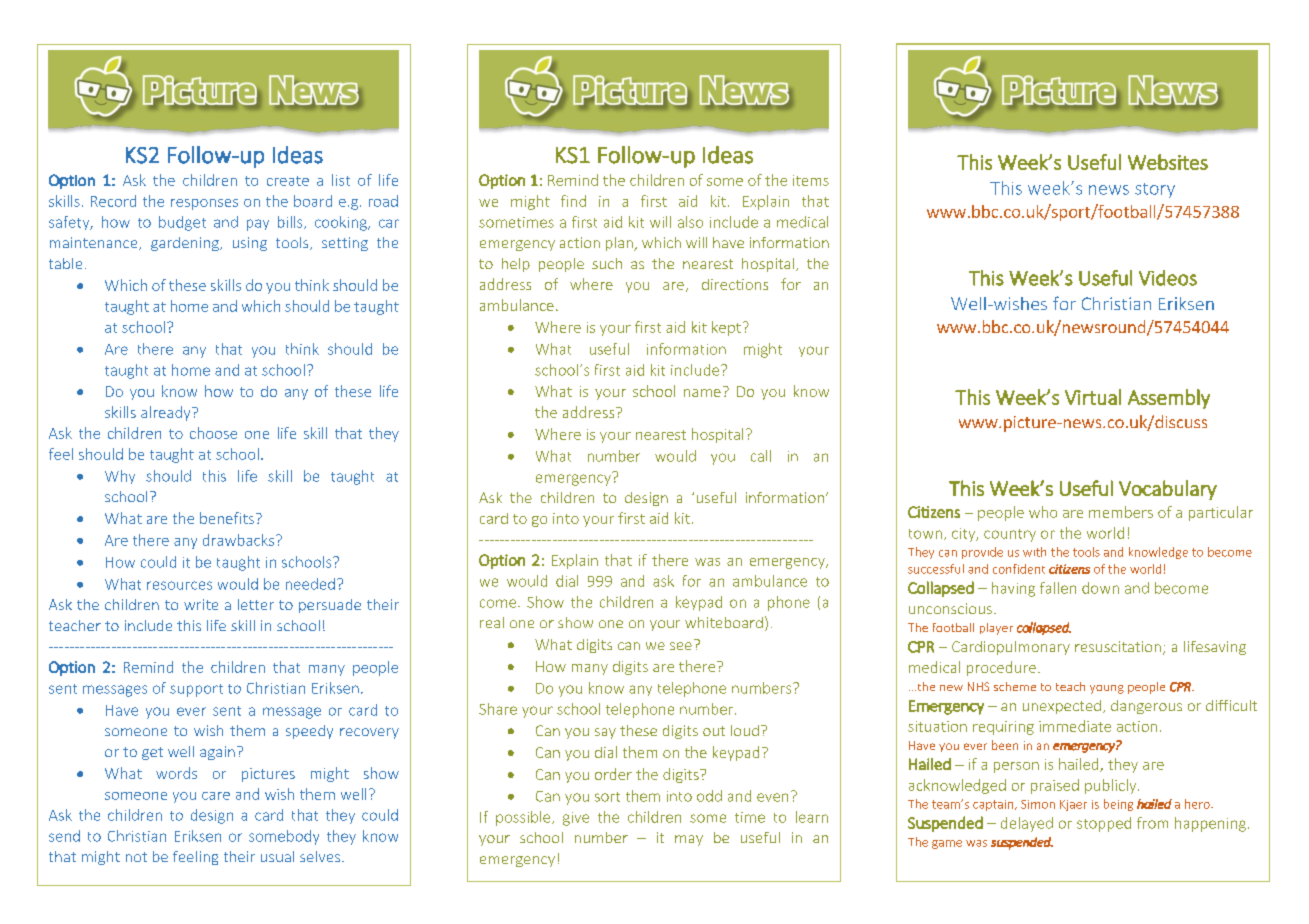  I want to click on story, so click(1155, 190).
